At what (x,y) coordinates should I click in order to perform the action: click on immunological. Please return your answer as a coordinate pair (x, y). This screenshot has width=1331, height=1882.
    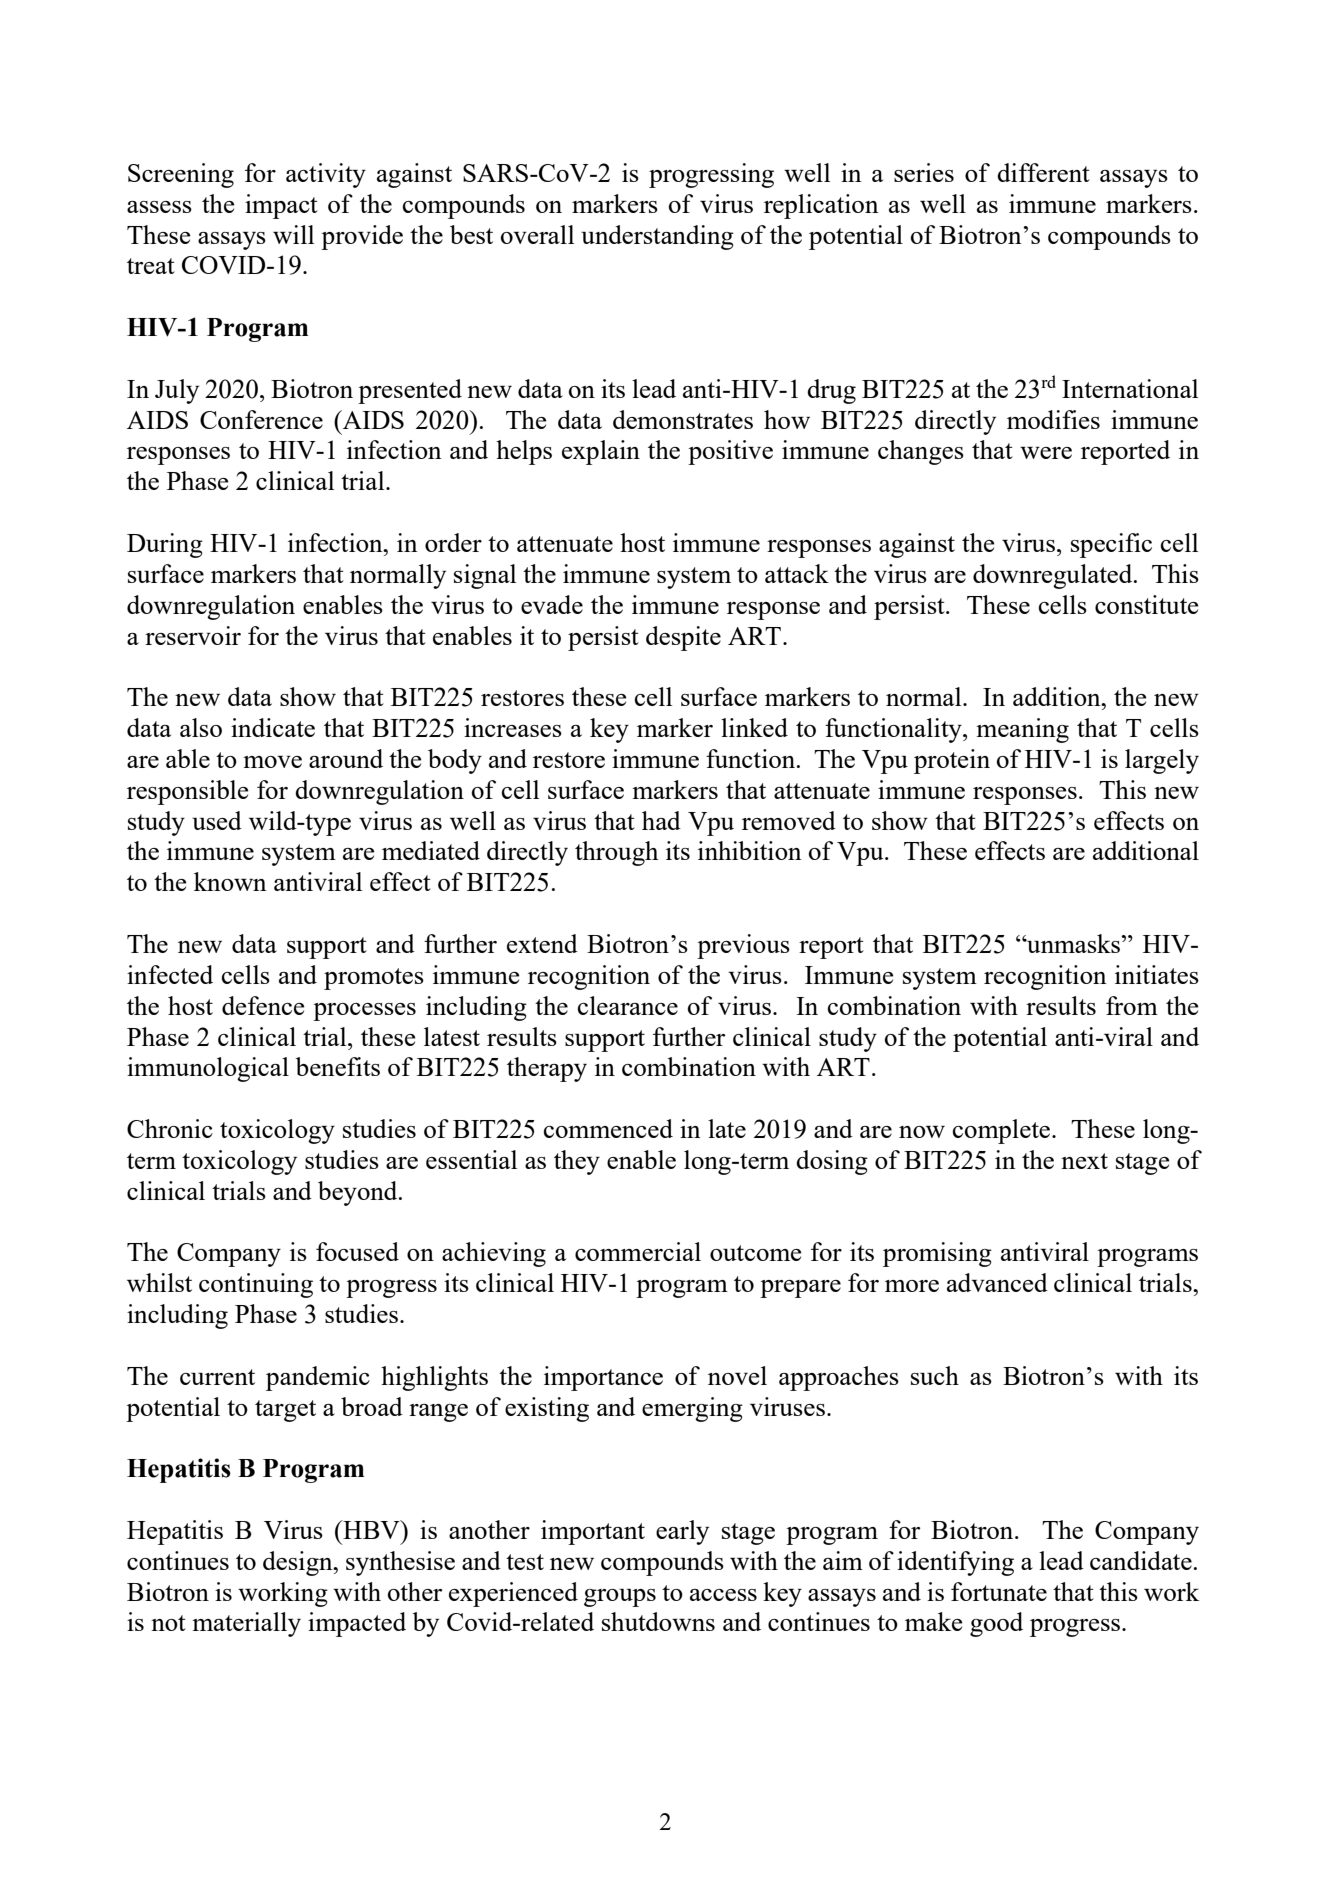
    Looking at the image, I should click on (208, 1069).
